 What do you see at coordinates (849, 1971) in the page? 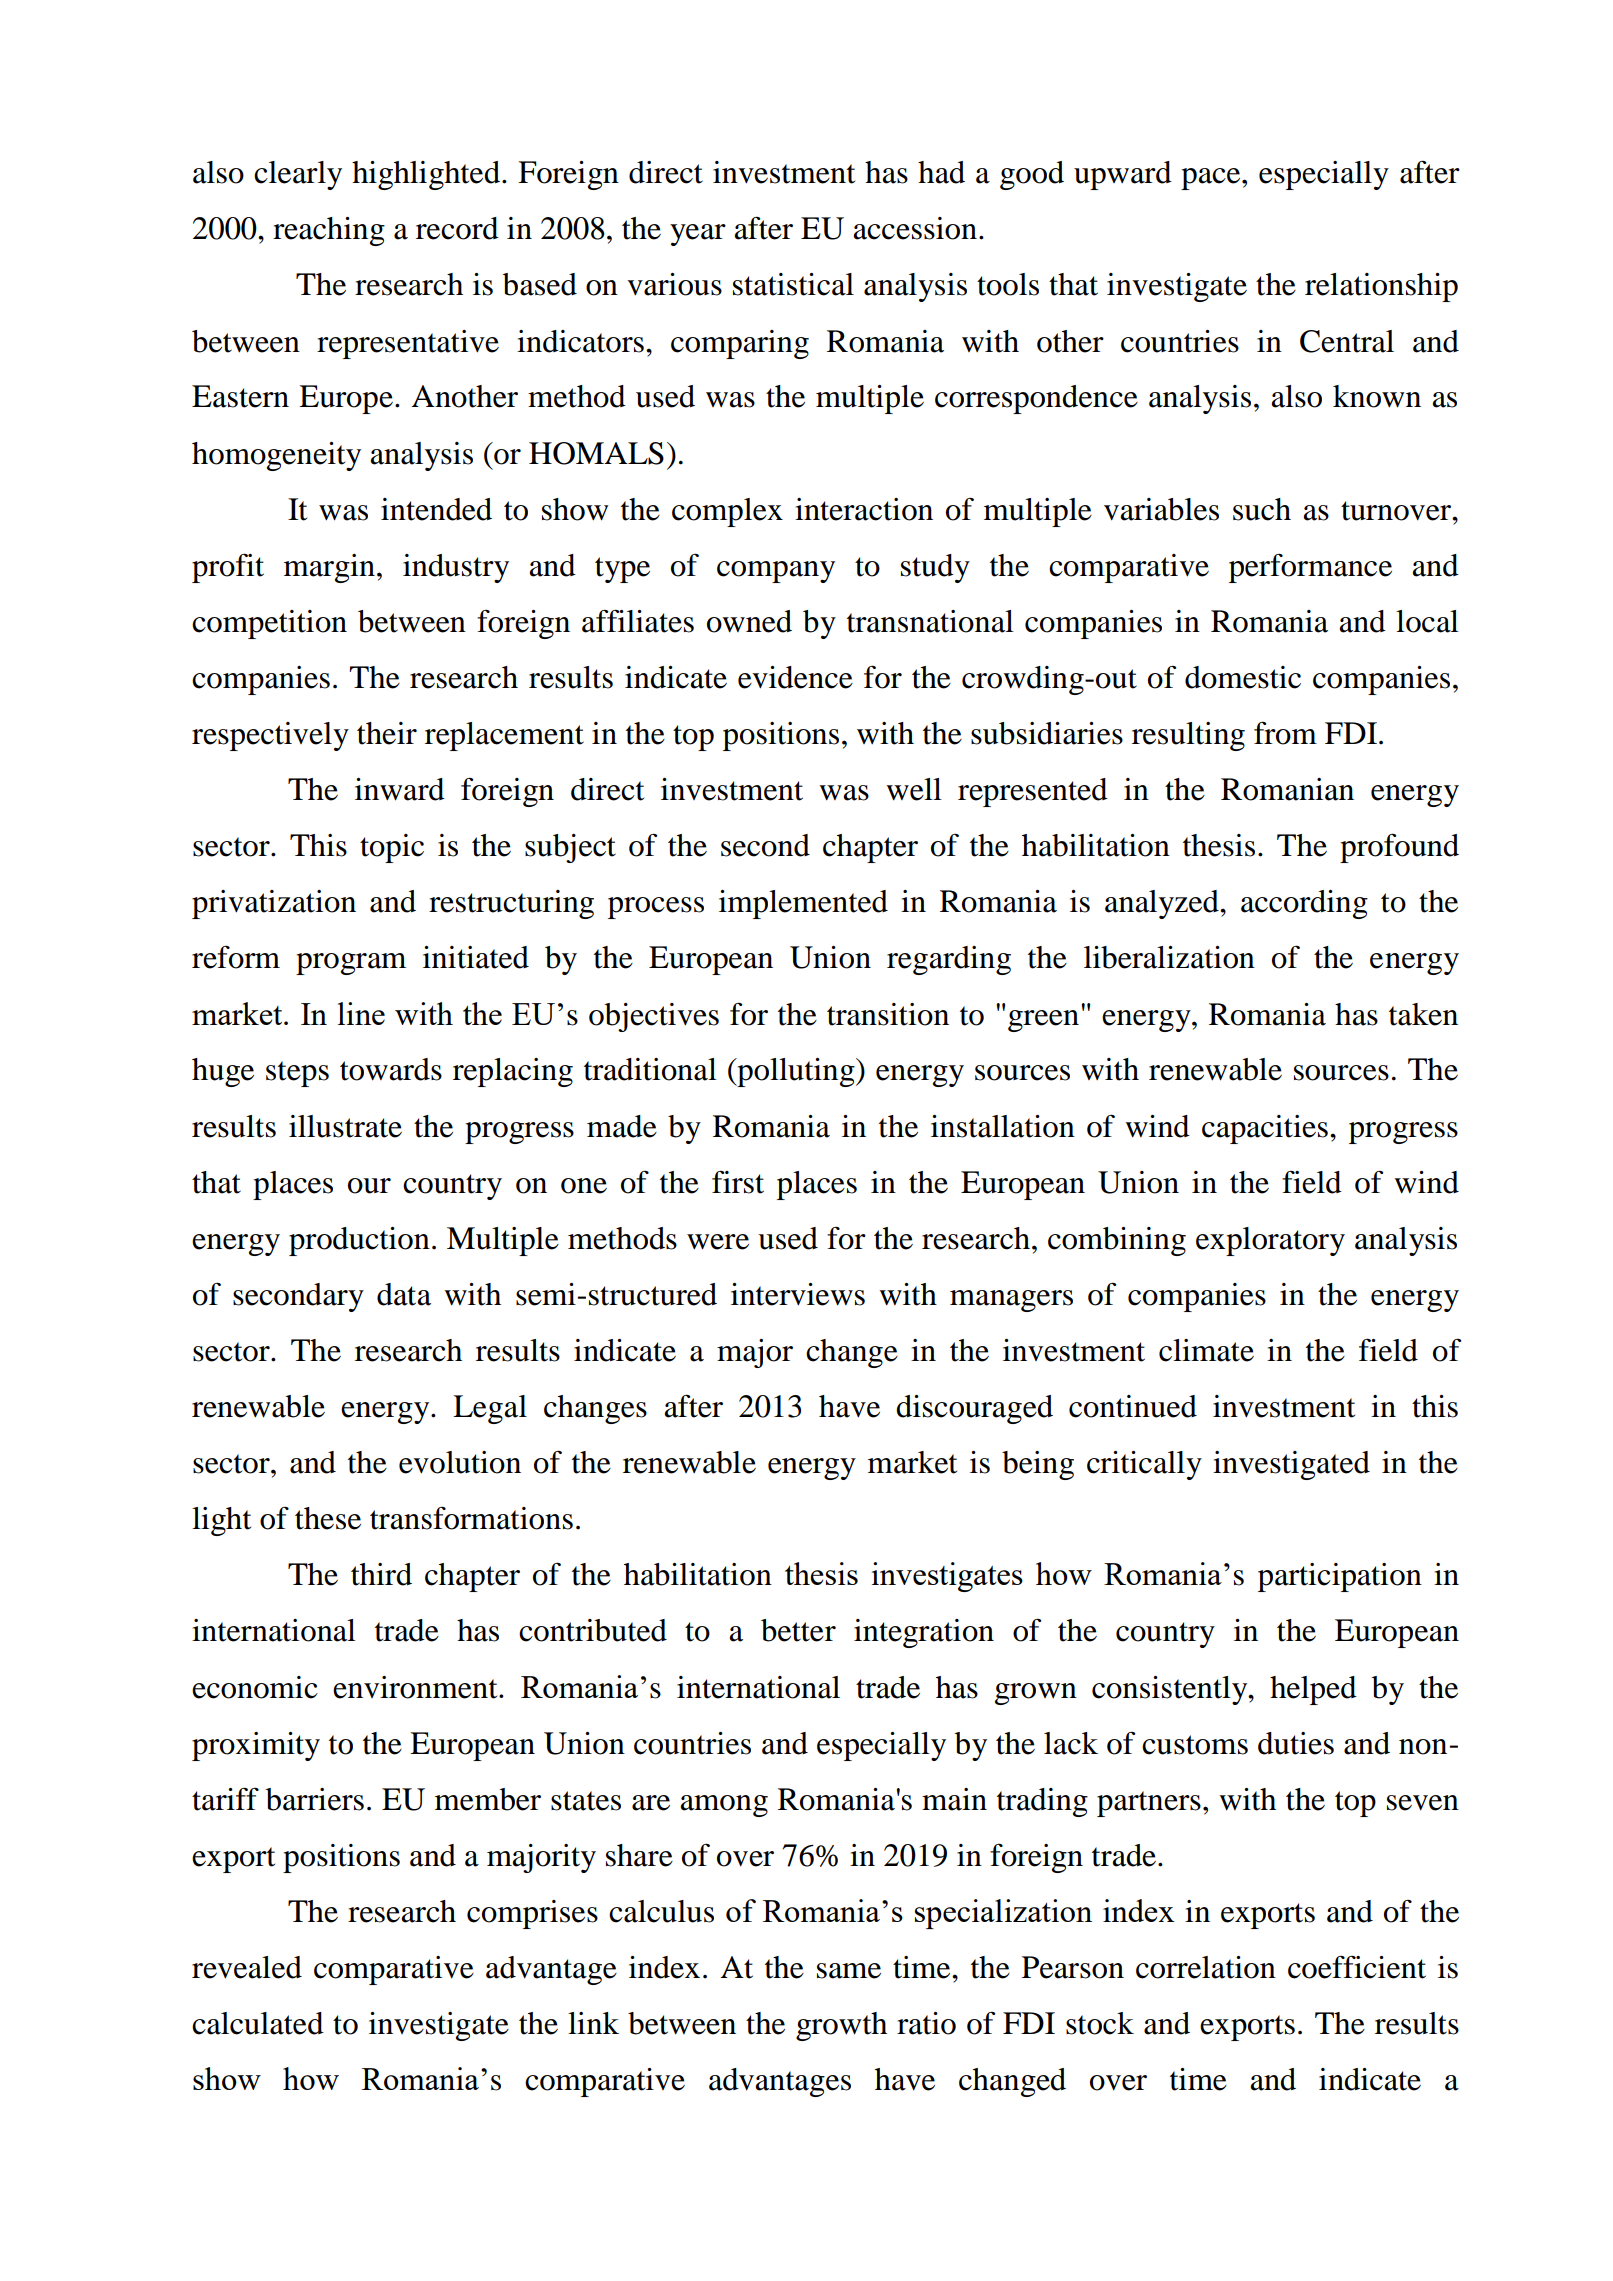
I see `same` at bounding box center [849, 1971].
